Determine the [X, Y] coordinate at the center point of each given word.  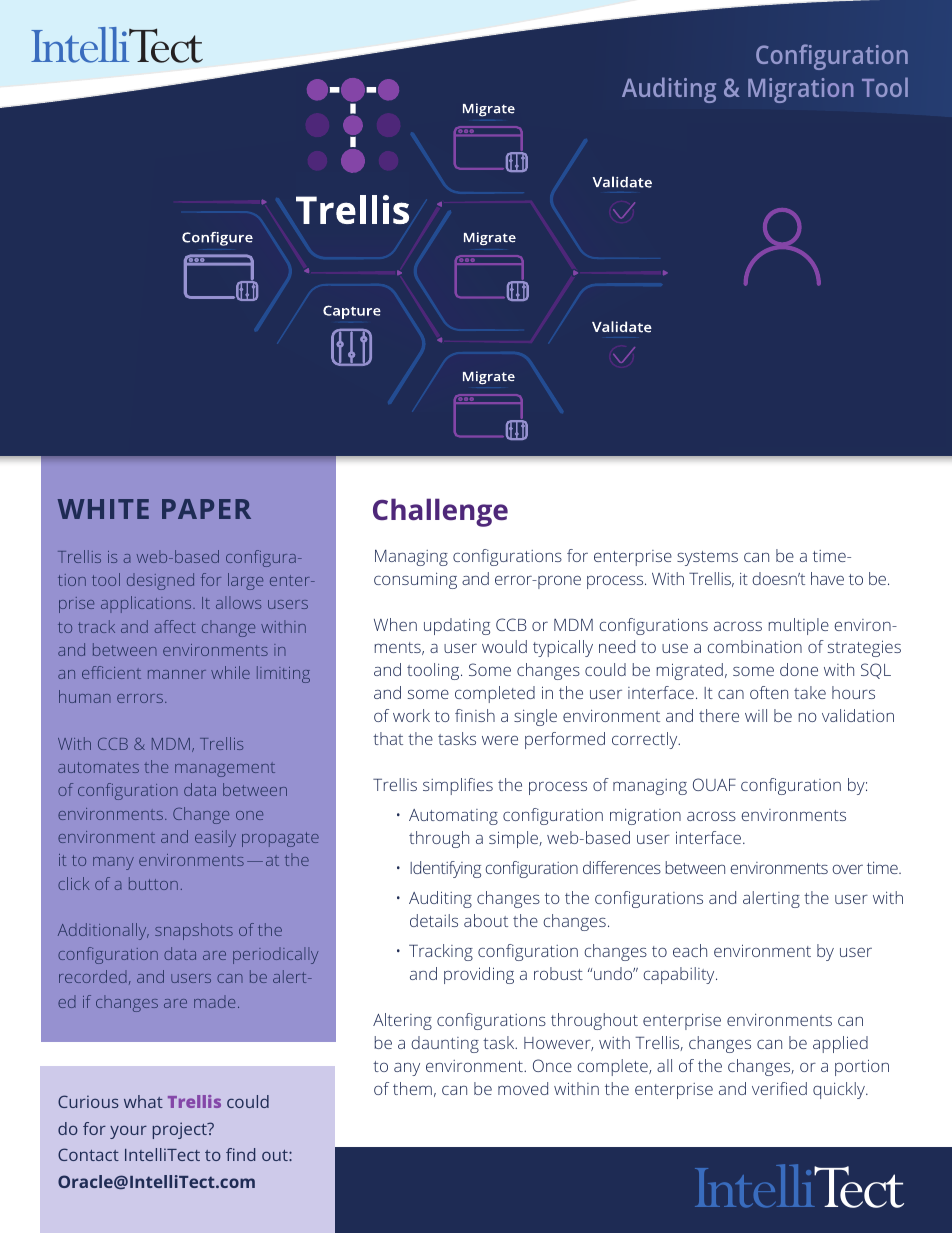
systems [707, 558]
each [690, 950]
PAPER [206, 509]
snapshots [194, 931]
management [225, 770]
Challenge [440, 512]
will [756, 715]
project [181, 1130]
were [500, 740]
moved [523, 1088]
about [486, 920]
